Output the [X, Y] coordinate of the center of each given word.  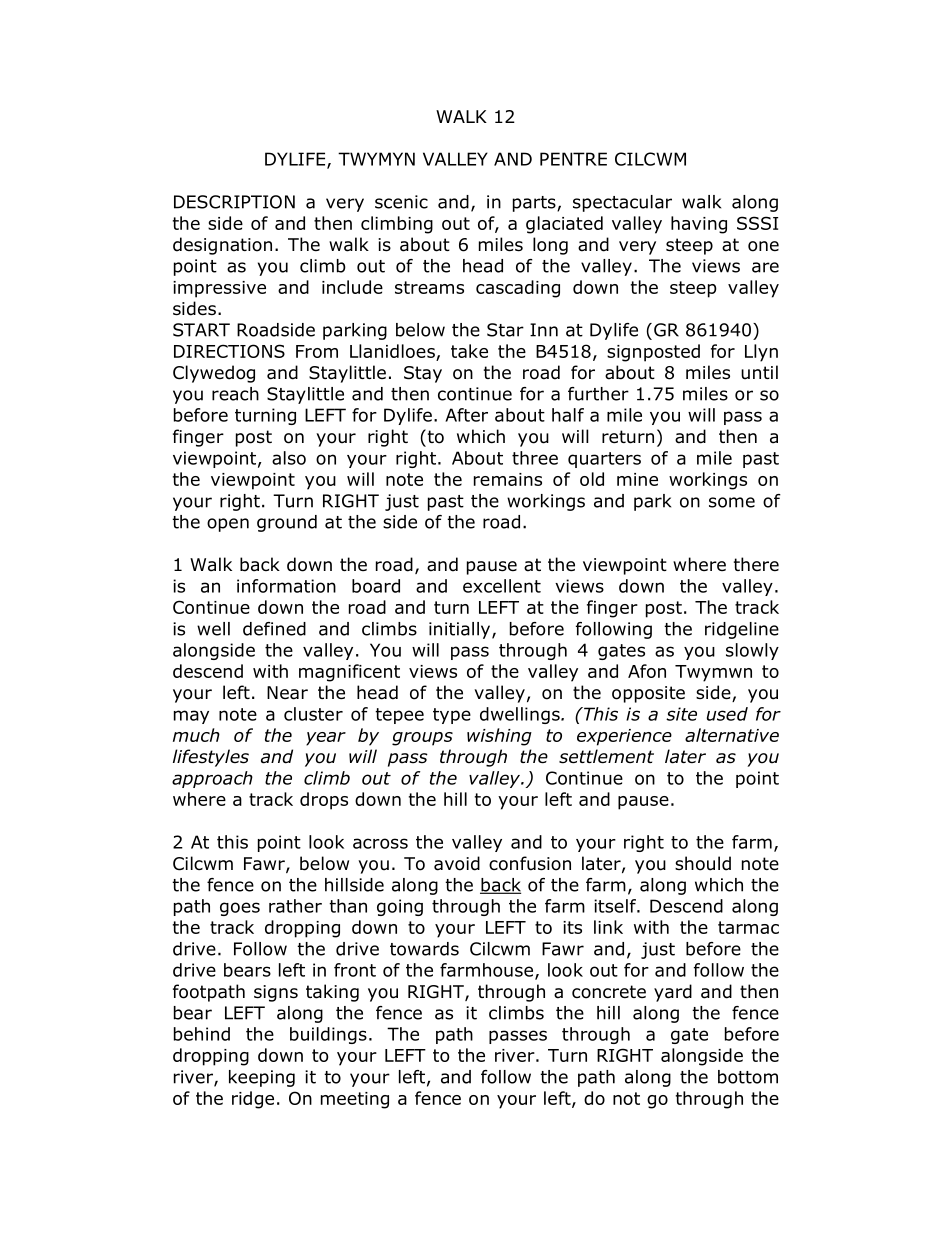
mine [637, 479]
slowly [752, 651]
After [466, 415]
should [703, 863]
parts [535, 204]
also [289, 458]
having [699, 225]
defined [274, 629]
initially [461, 630]
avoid [457, 863]
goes [240, 909]
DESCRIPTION [234, 202]
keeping [262, 1078]
